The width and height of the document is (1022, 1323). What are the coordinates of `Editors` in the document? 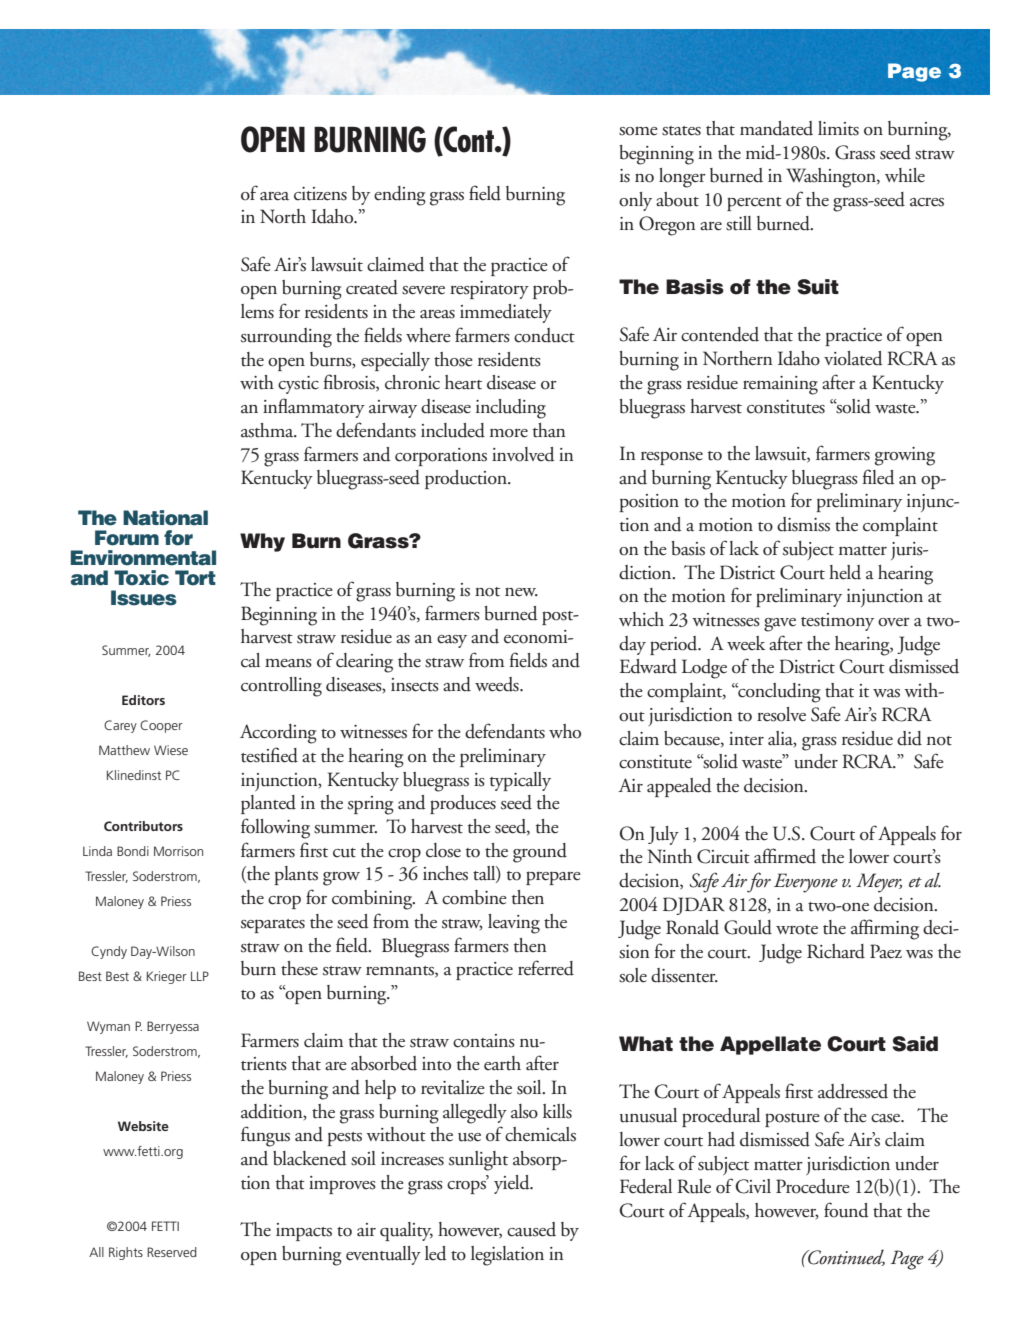 It's located at (143, 700).
